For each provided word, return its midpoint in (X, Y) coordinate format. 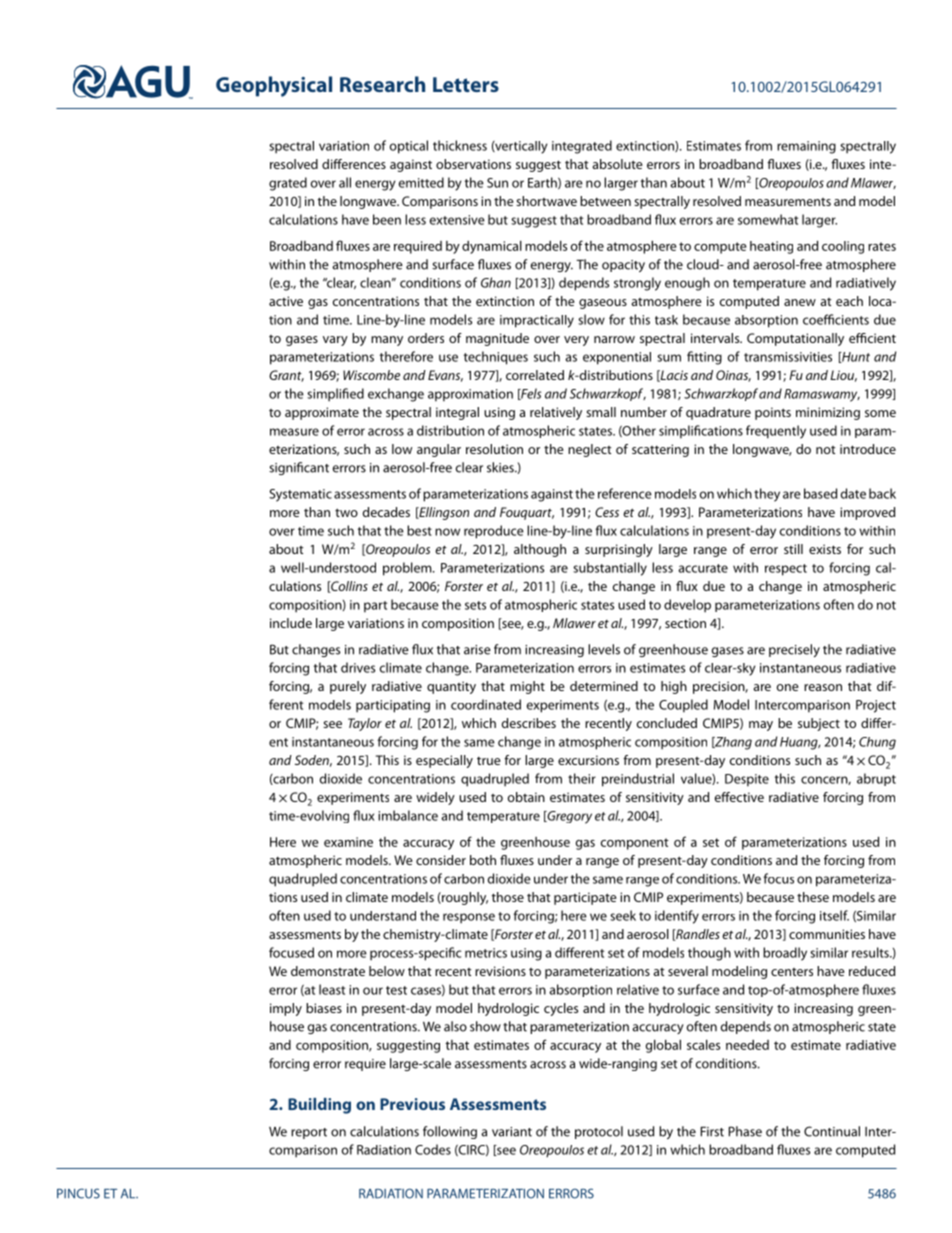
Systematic (300, 495)
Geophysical (274, 86)
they (767, 495)
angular (439, 450)
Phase (745, 1131)
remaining (806, 147)
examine (348, 842)
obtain (526, 797)
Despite (747, 780)
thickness (460, 145)
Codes (433, 1149)
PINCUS (78, 1193)
